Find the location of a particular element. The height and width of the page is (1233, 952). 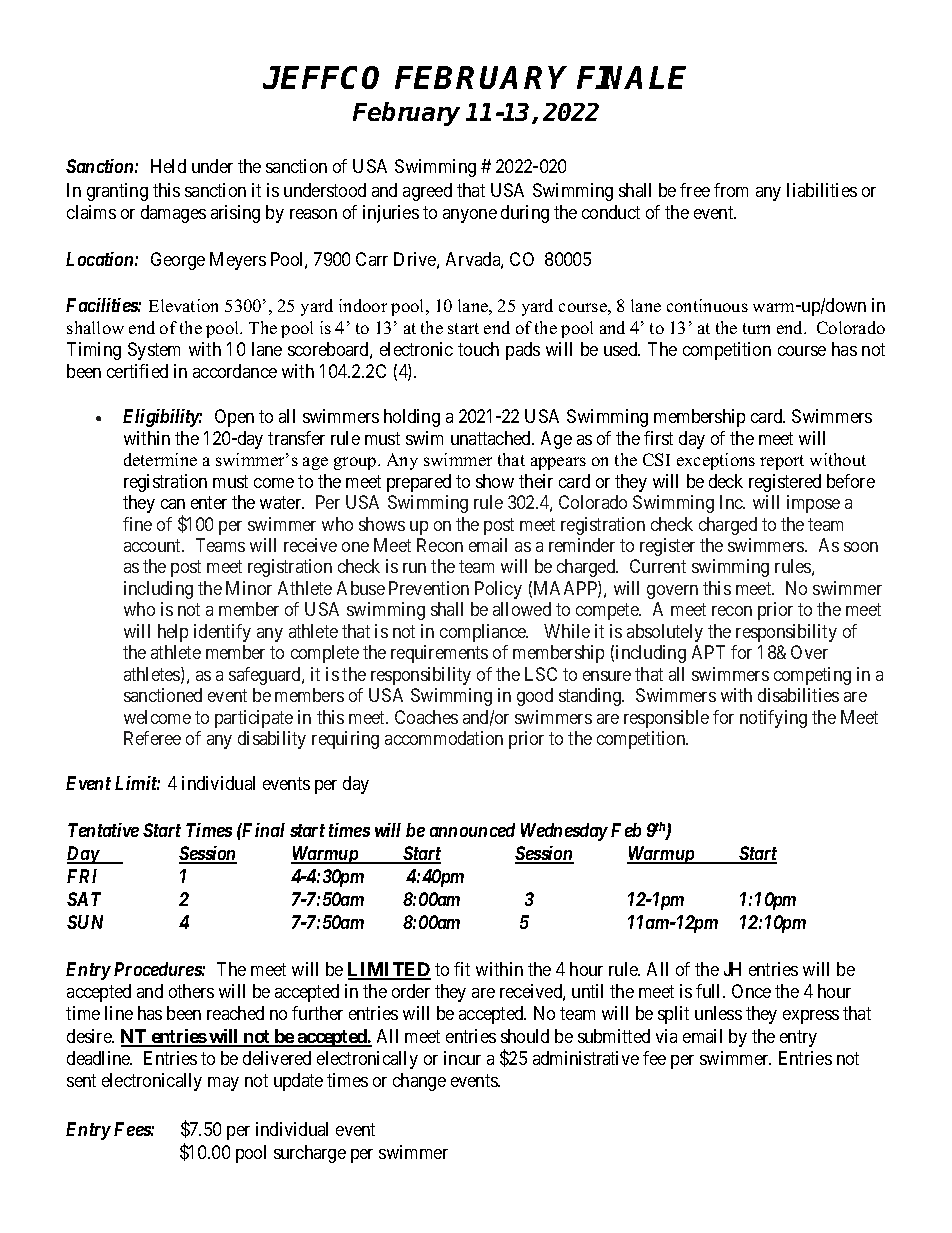

report is located at coordinates (782, 462).
